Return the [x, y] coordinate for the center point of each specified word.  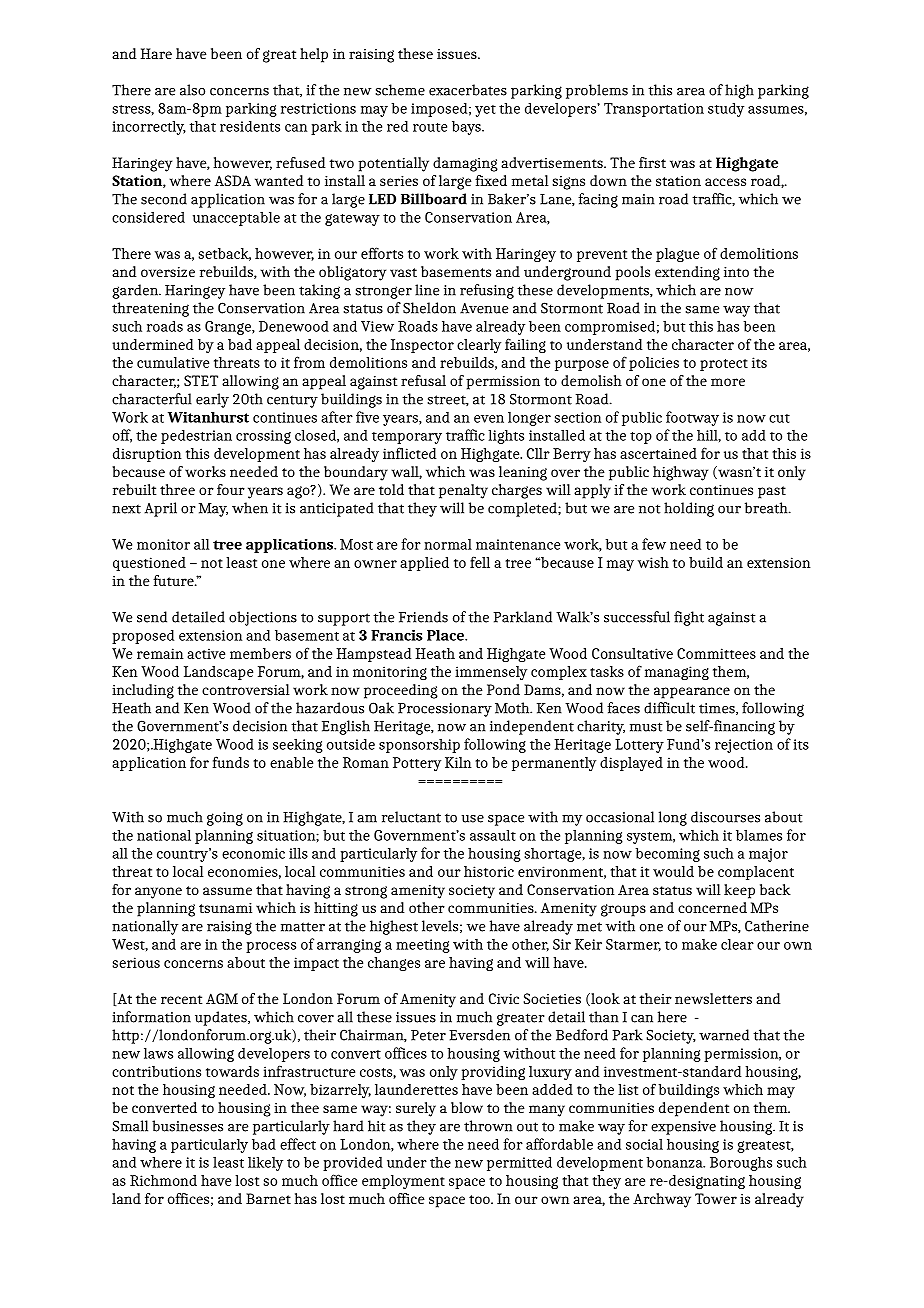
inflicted [409, 453]
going [225, 819]
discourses [725, 817]
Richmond [163, 1180]
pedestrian [196, 436]
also [192, 90]
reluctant [411, 817]
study [726, 109]
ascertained [658, 453]
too [480, 1199]
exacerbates [468, 90]
